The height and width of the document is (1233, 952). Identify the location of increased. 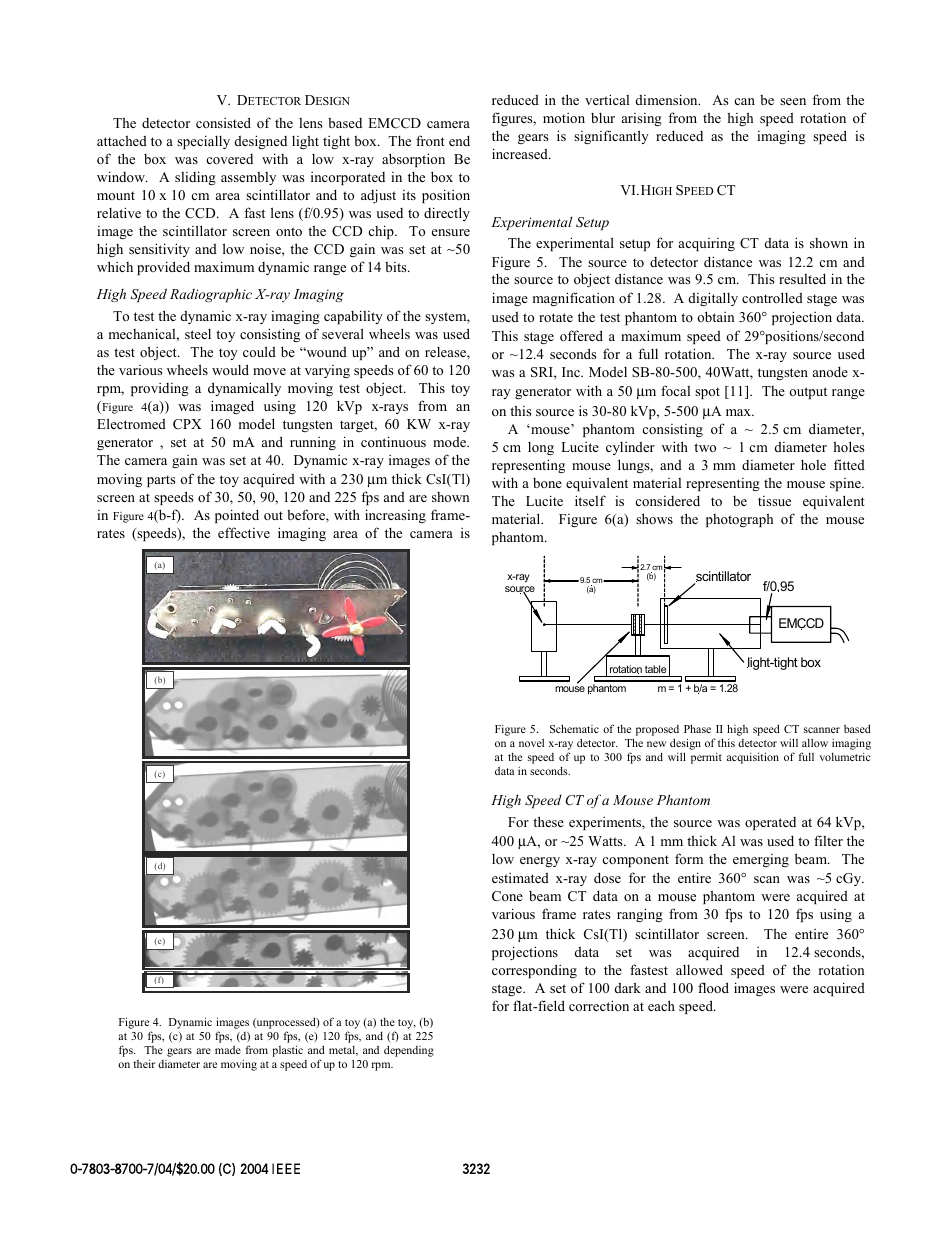
(521, 153).
